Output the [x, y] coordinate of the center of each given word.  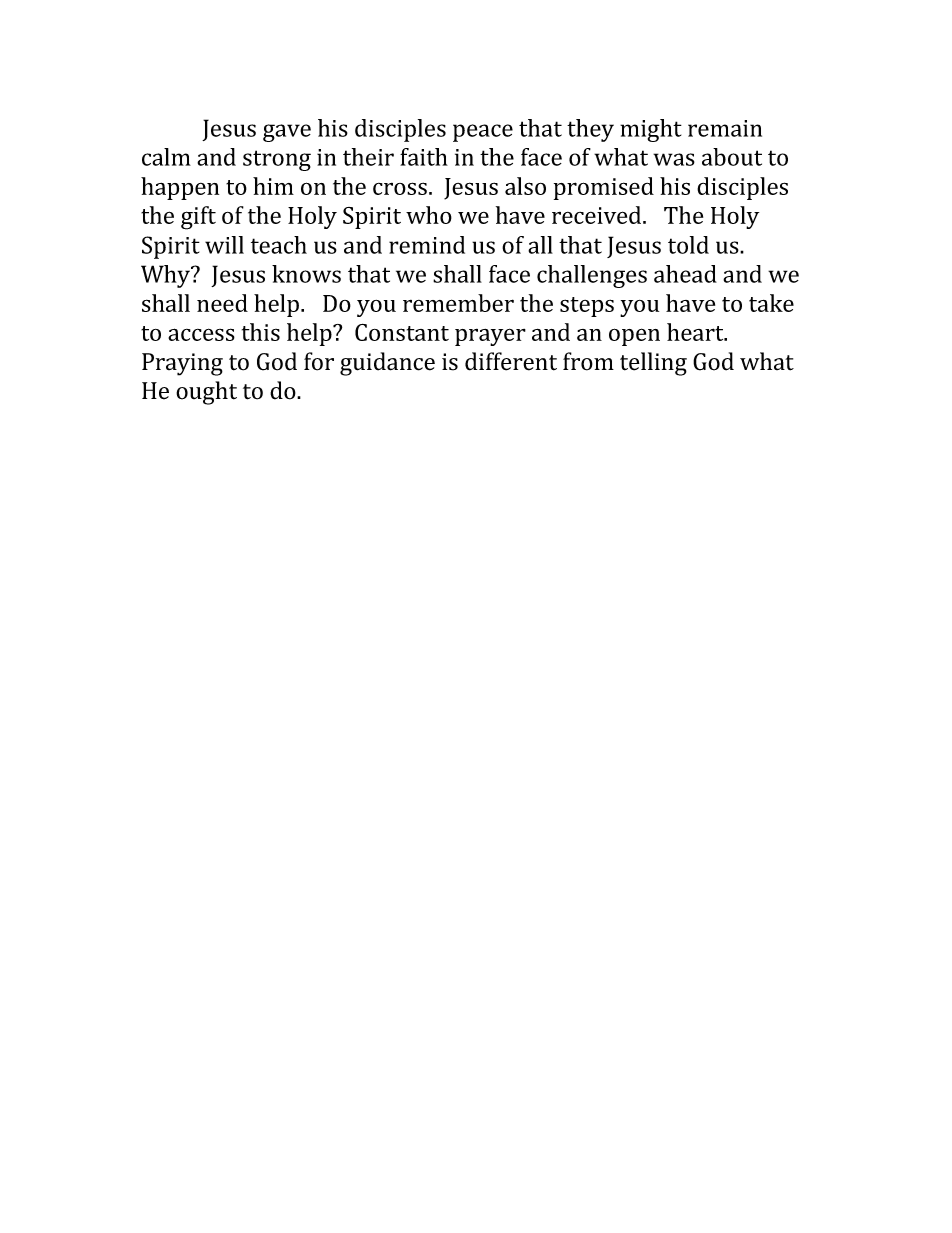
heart [696, 332]
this [261, 332]
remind [427, 245]
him [273, 186]
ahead [685, 274]
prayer [490, 337]
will [224, 245]
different [511, 361]
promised [604, 188]
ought [206, 393]
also [525, 186]
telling [653, 364]
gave [287, 133]
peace [483, 133]
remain [725, 128]
